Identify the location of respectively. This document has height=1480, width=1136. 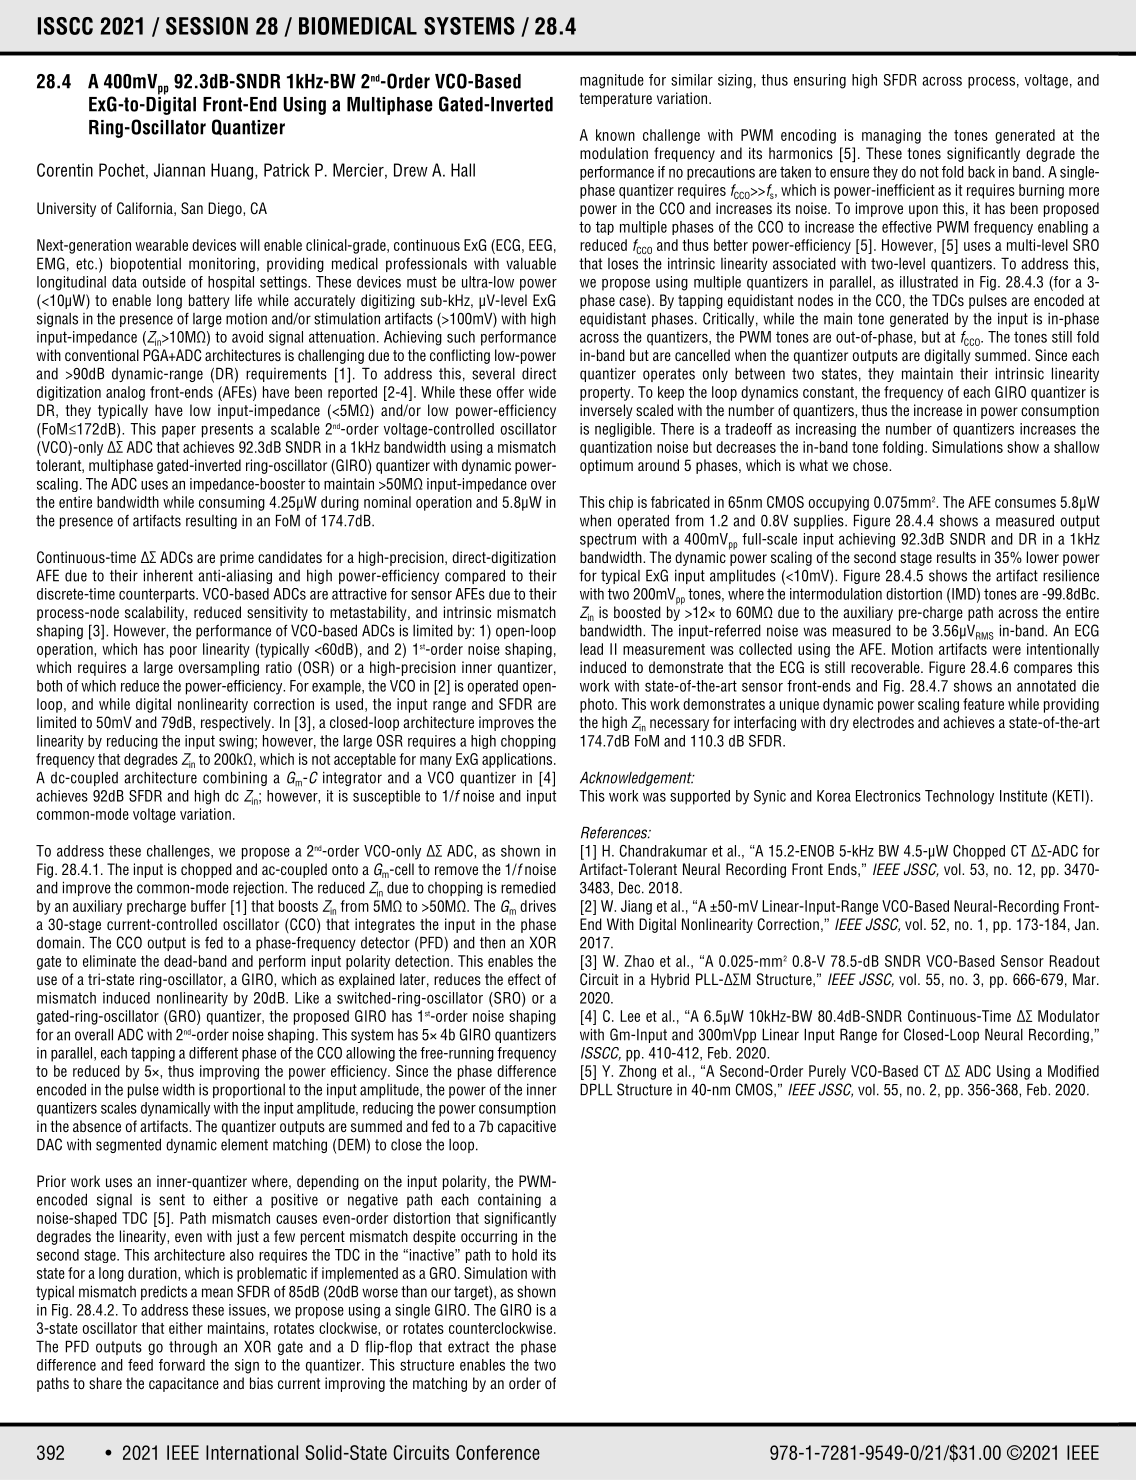
(237, 723).
